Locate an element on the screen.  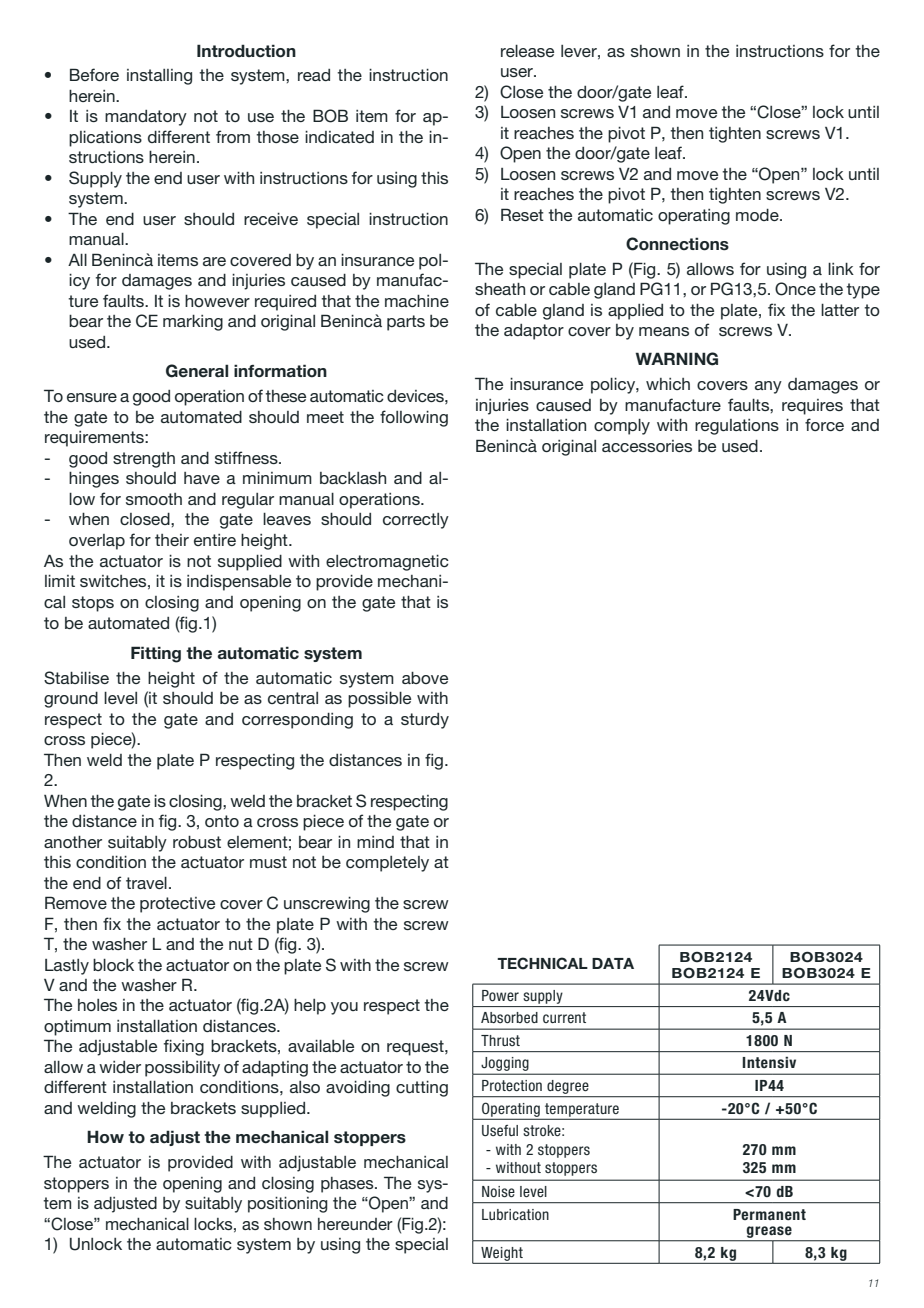
positioning is located at coordinates (288, 1205).
